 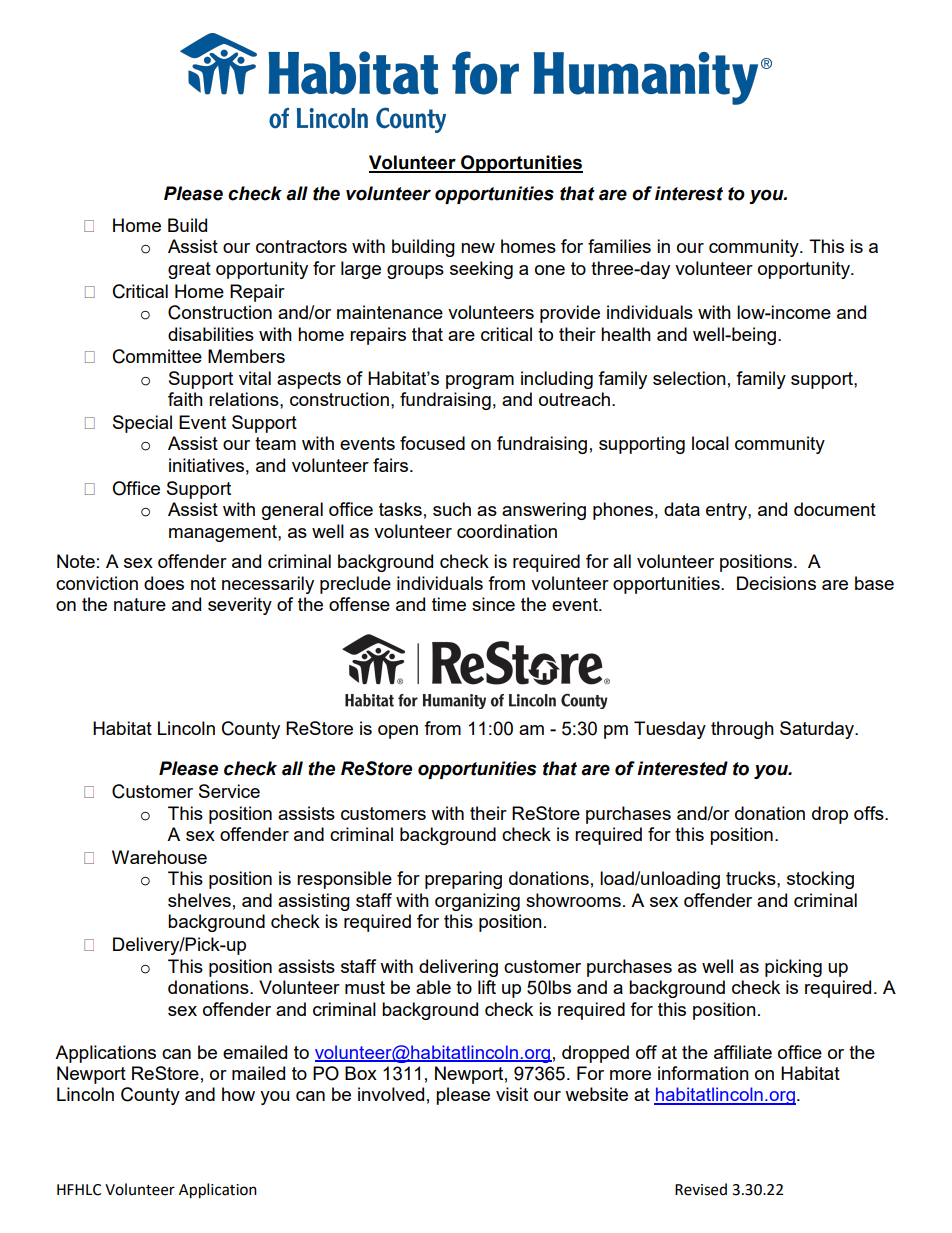 What do you see at coordinates (481, 270) in the screenshot?
I see `seeking` at bounding box center [481, 270].
